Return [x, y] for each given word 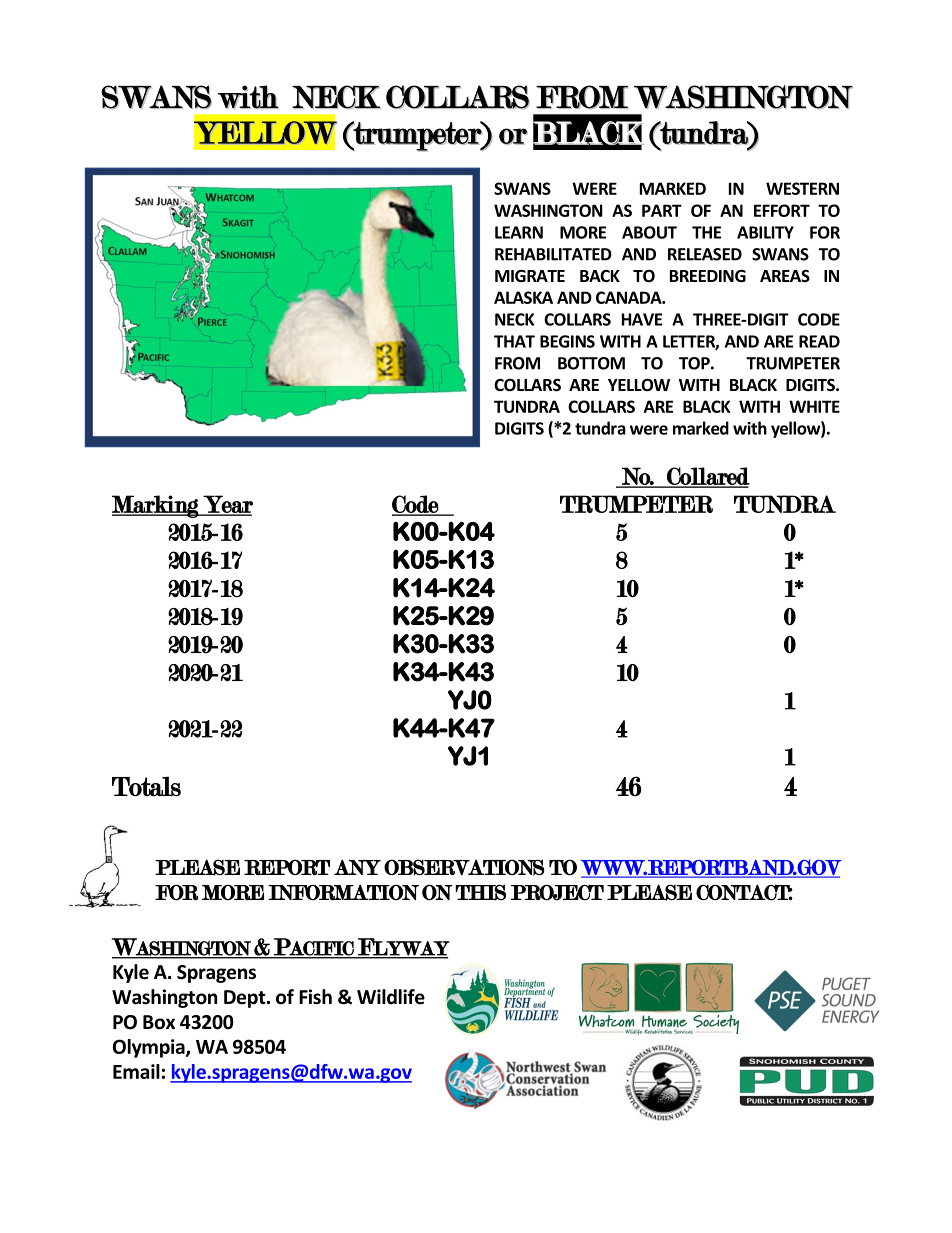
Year [227, 505]
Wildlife [391, 997]
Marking [156, 506]
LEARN [519, 232]
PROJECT [557, 892]
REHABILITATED [553, 254]
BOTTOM [591, 363]
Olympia [150, 1048]
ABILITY [765, 232]
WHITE [814, 406]
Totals [146, 786]
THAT [514, 341]
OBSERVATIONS [464, 867]
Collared [707, 477]
